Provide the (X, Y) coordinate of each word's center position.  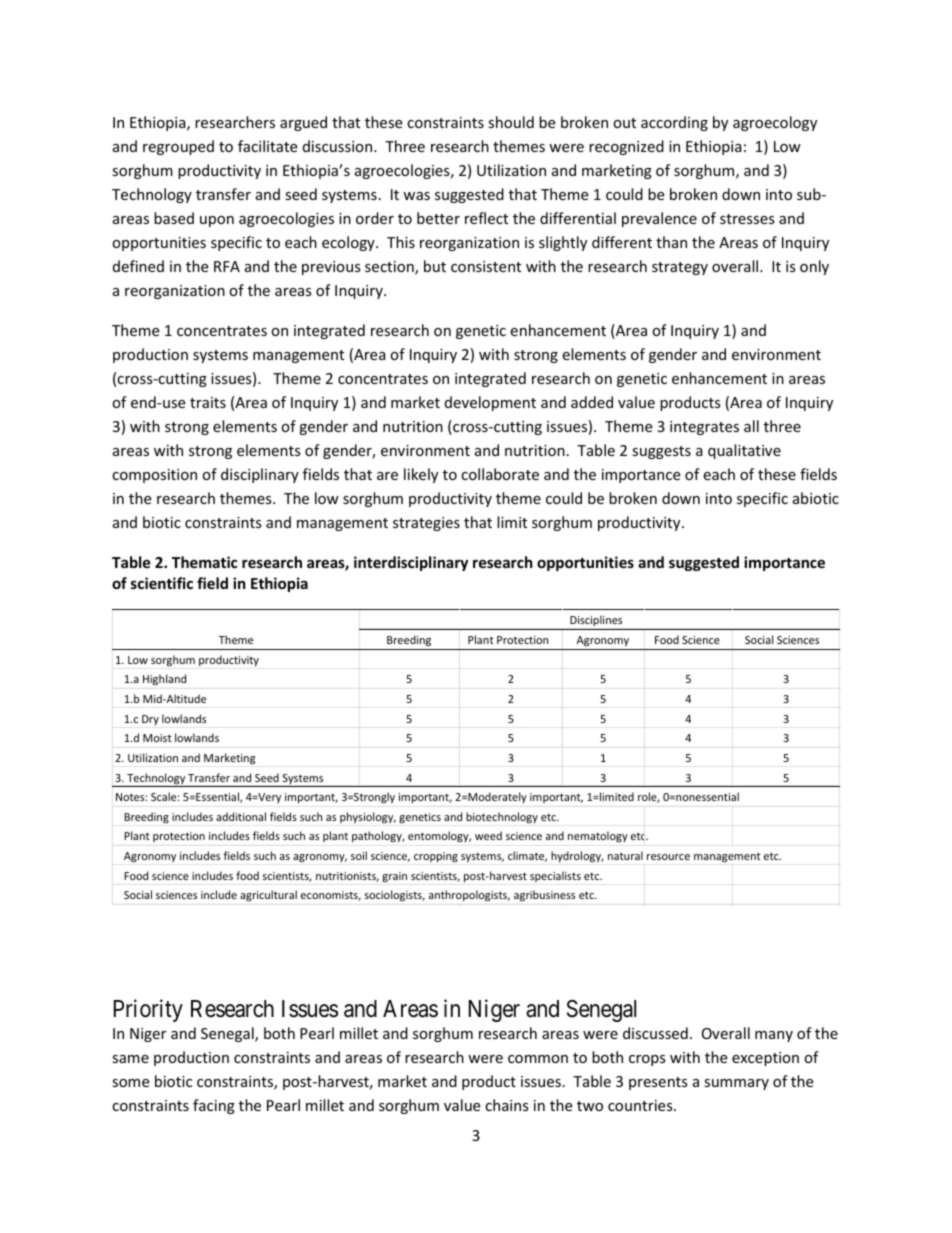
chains (507, 1105)
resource (668, 857)
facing (214, 1106)
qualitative (744, 451)
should (511, 122)
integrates (704, 428)
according (674, 123)
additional (241, 816)
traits (208, 402)
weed (488, 835)
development (490, 403)
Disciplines (596, 622)
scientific (162, 583)
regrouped (178, 147)
